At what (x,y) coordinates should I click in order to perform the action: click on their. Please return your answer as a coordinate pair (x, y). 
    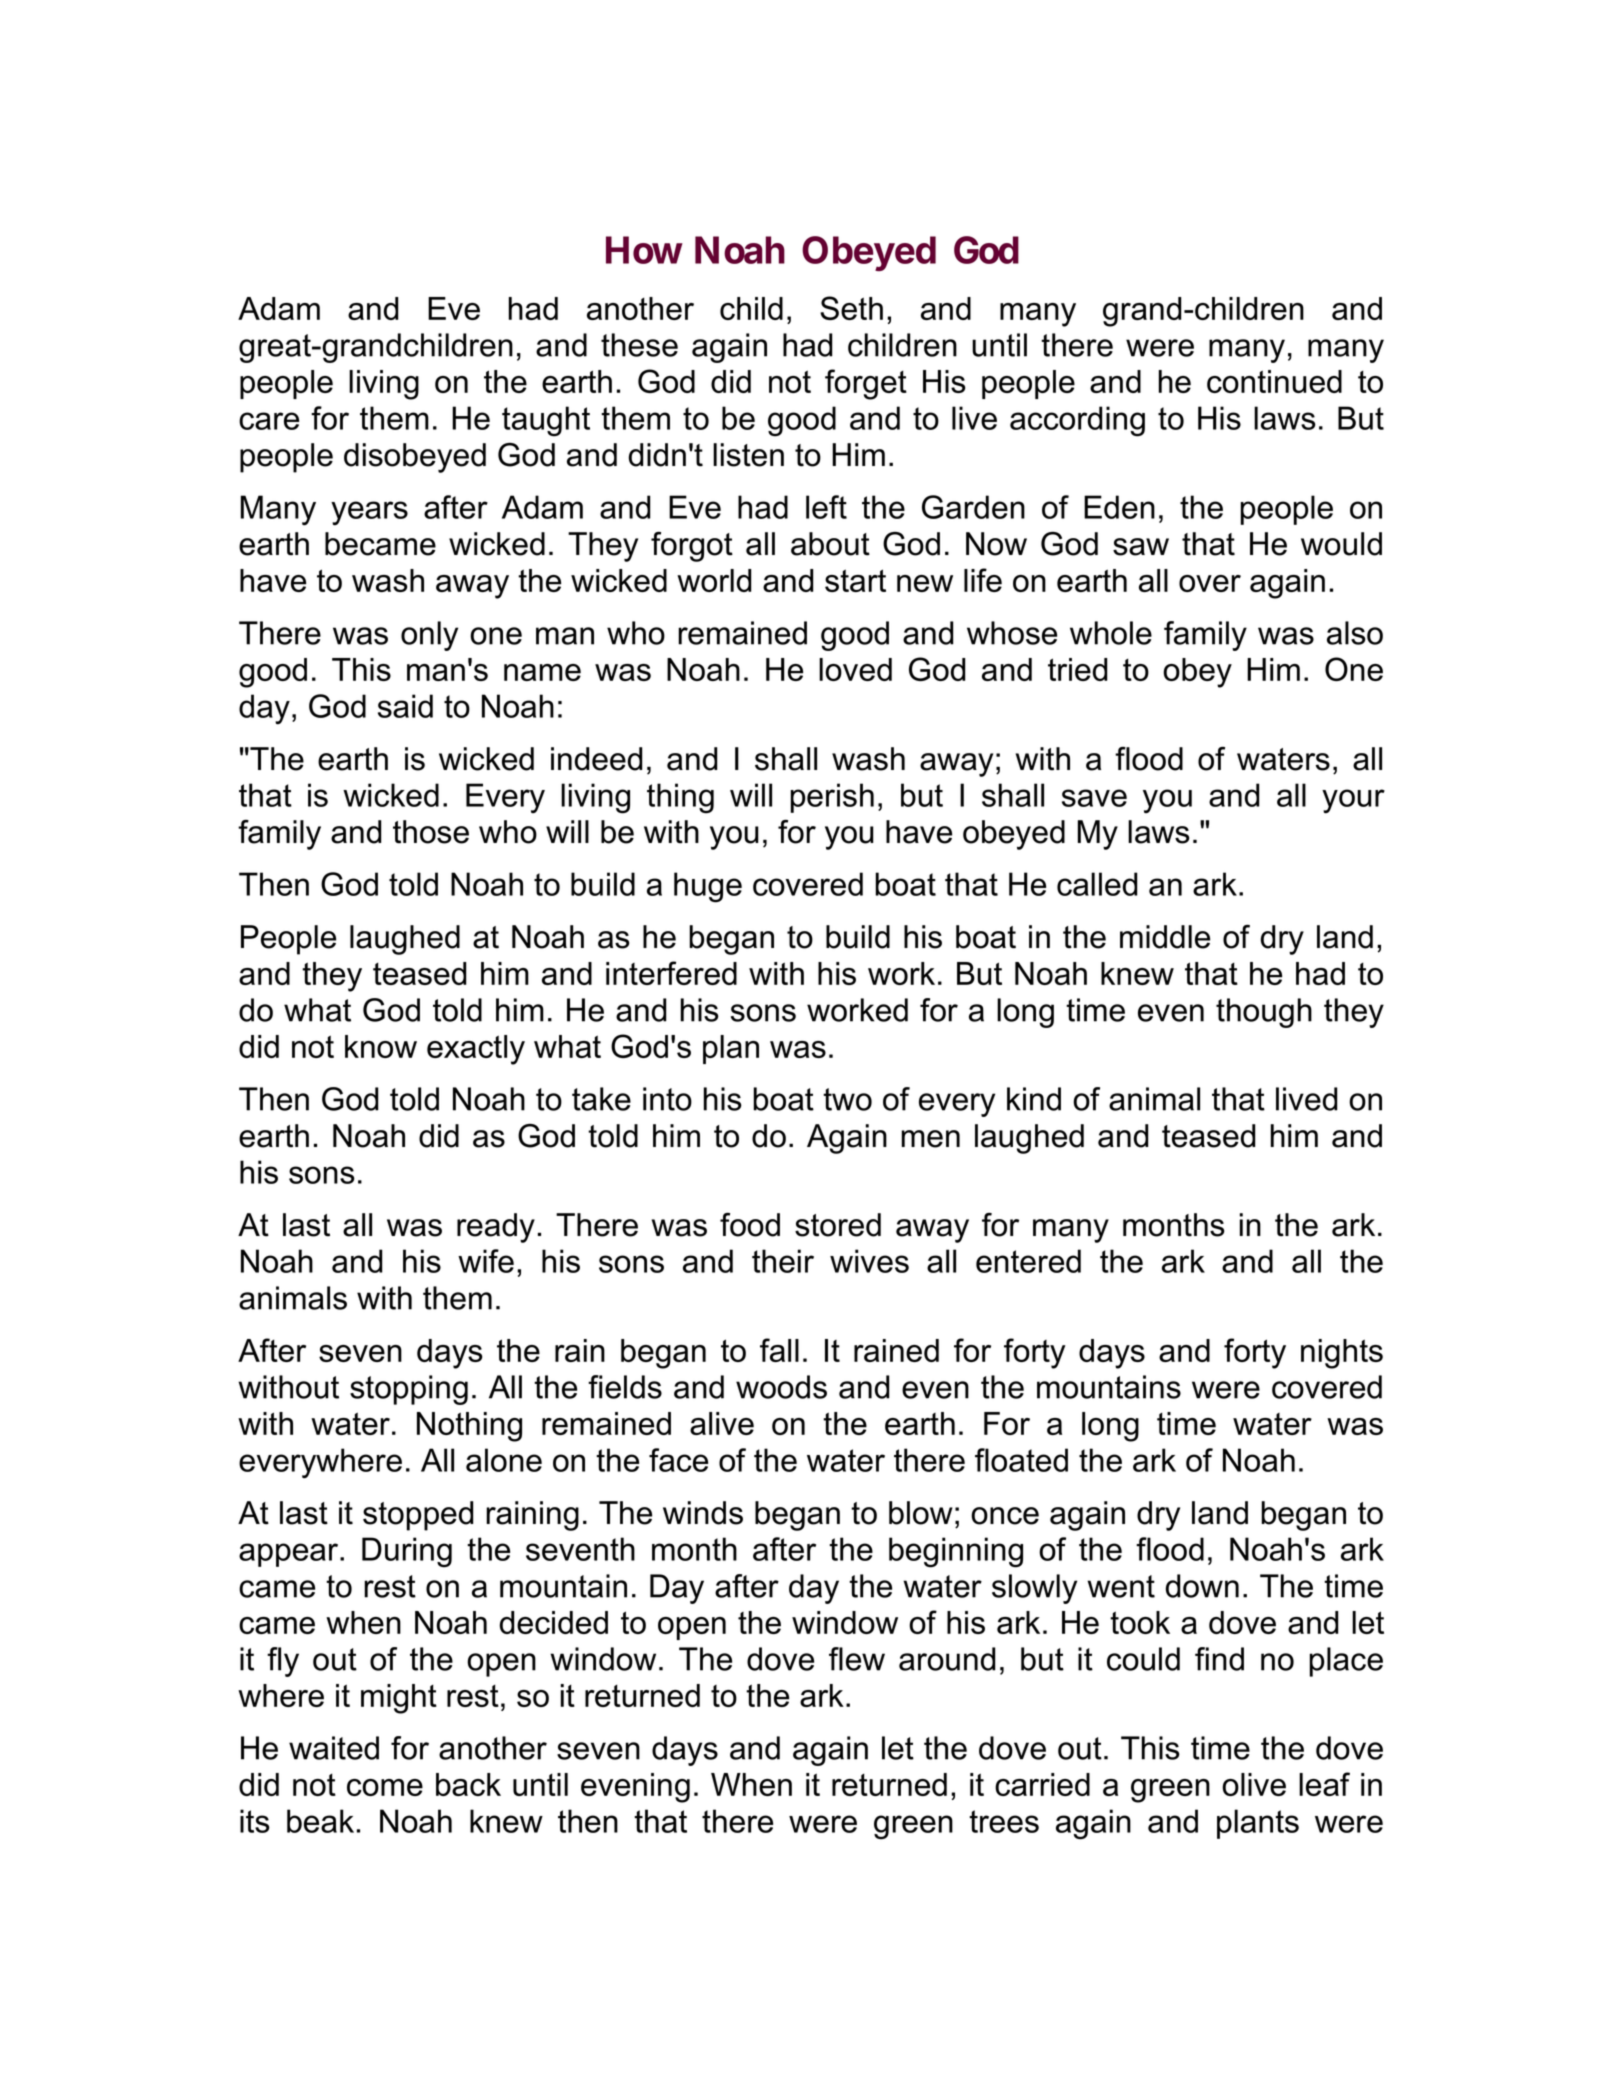
    Looking at the image, I should click on (783, 1261).
